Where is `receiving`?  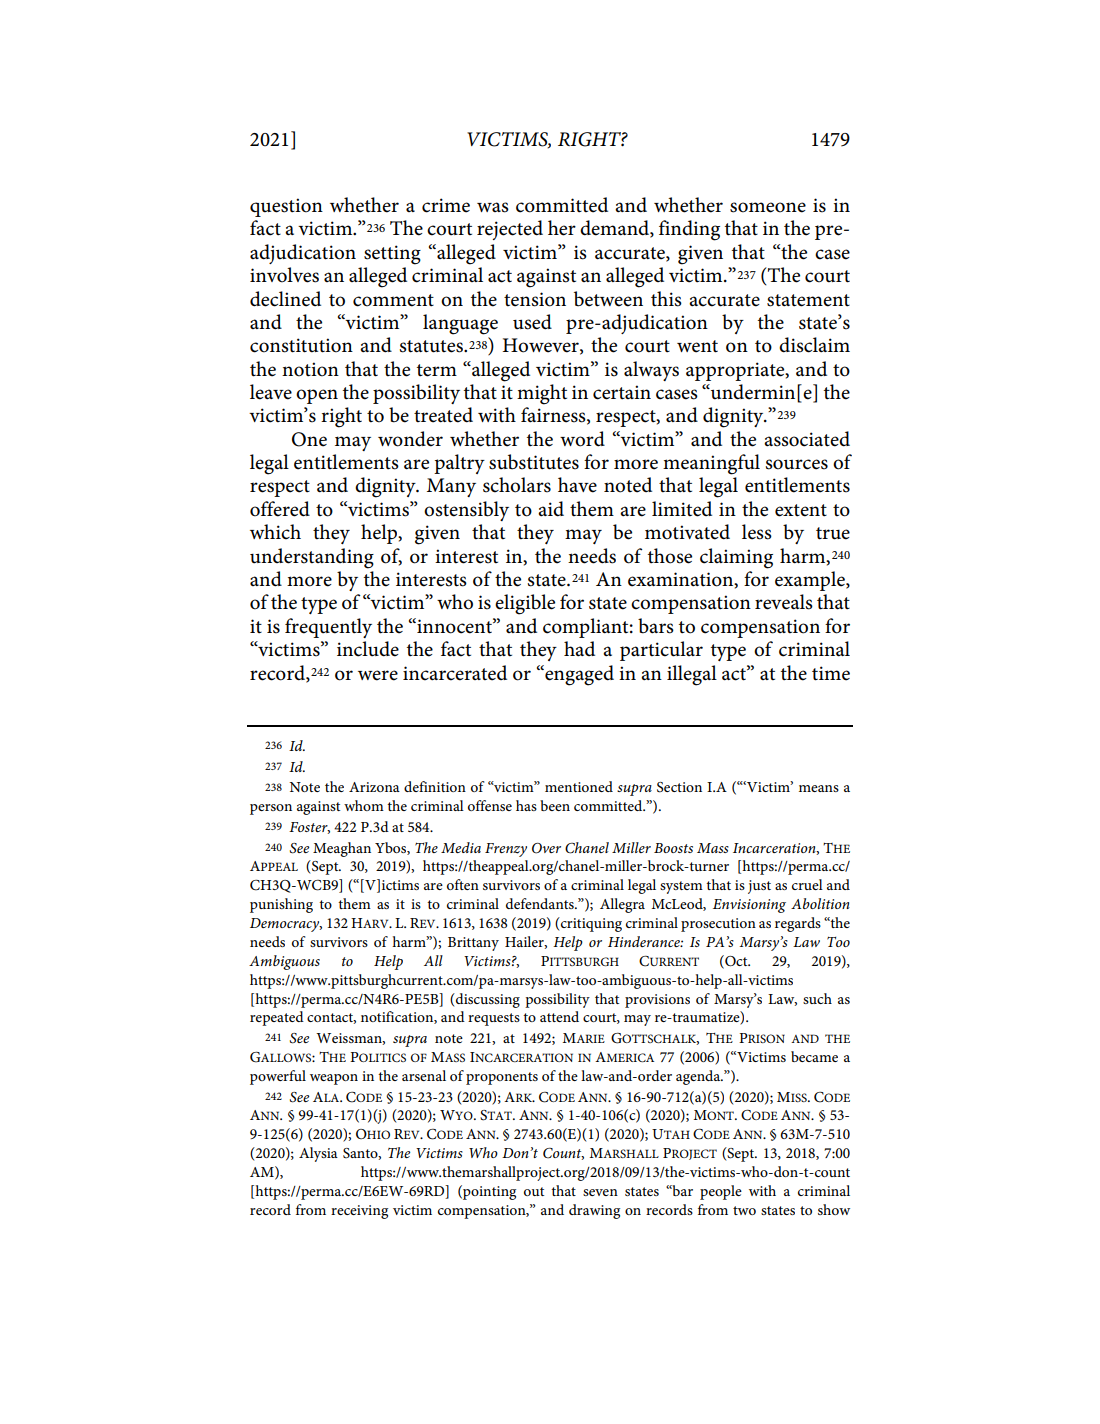 receiving is located at coordinates (359, 1212).
